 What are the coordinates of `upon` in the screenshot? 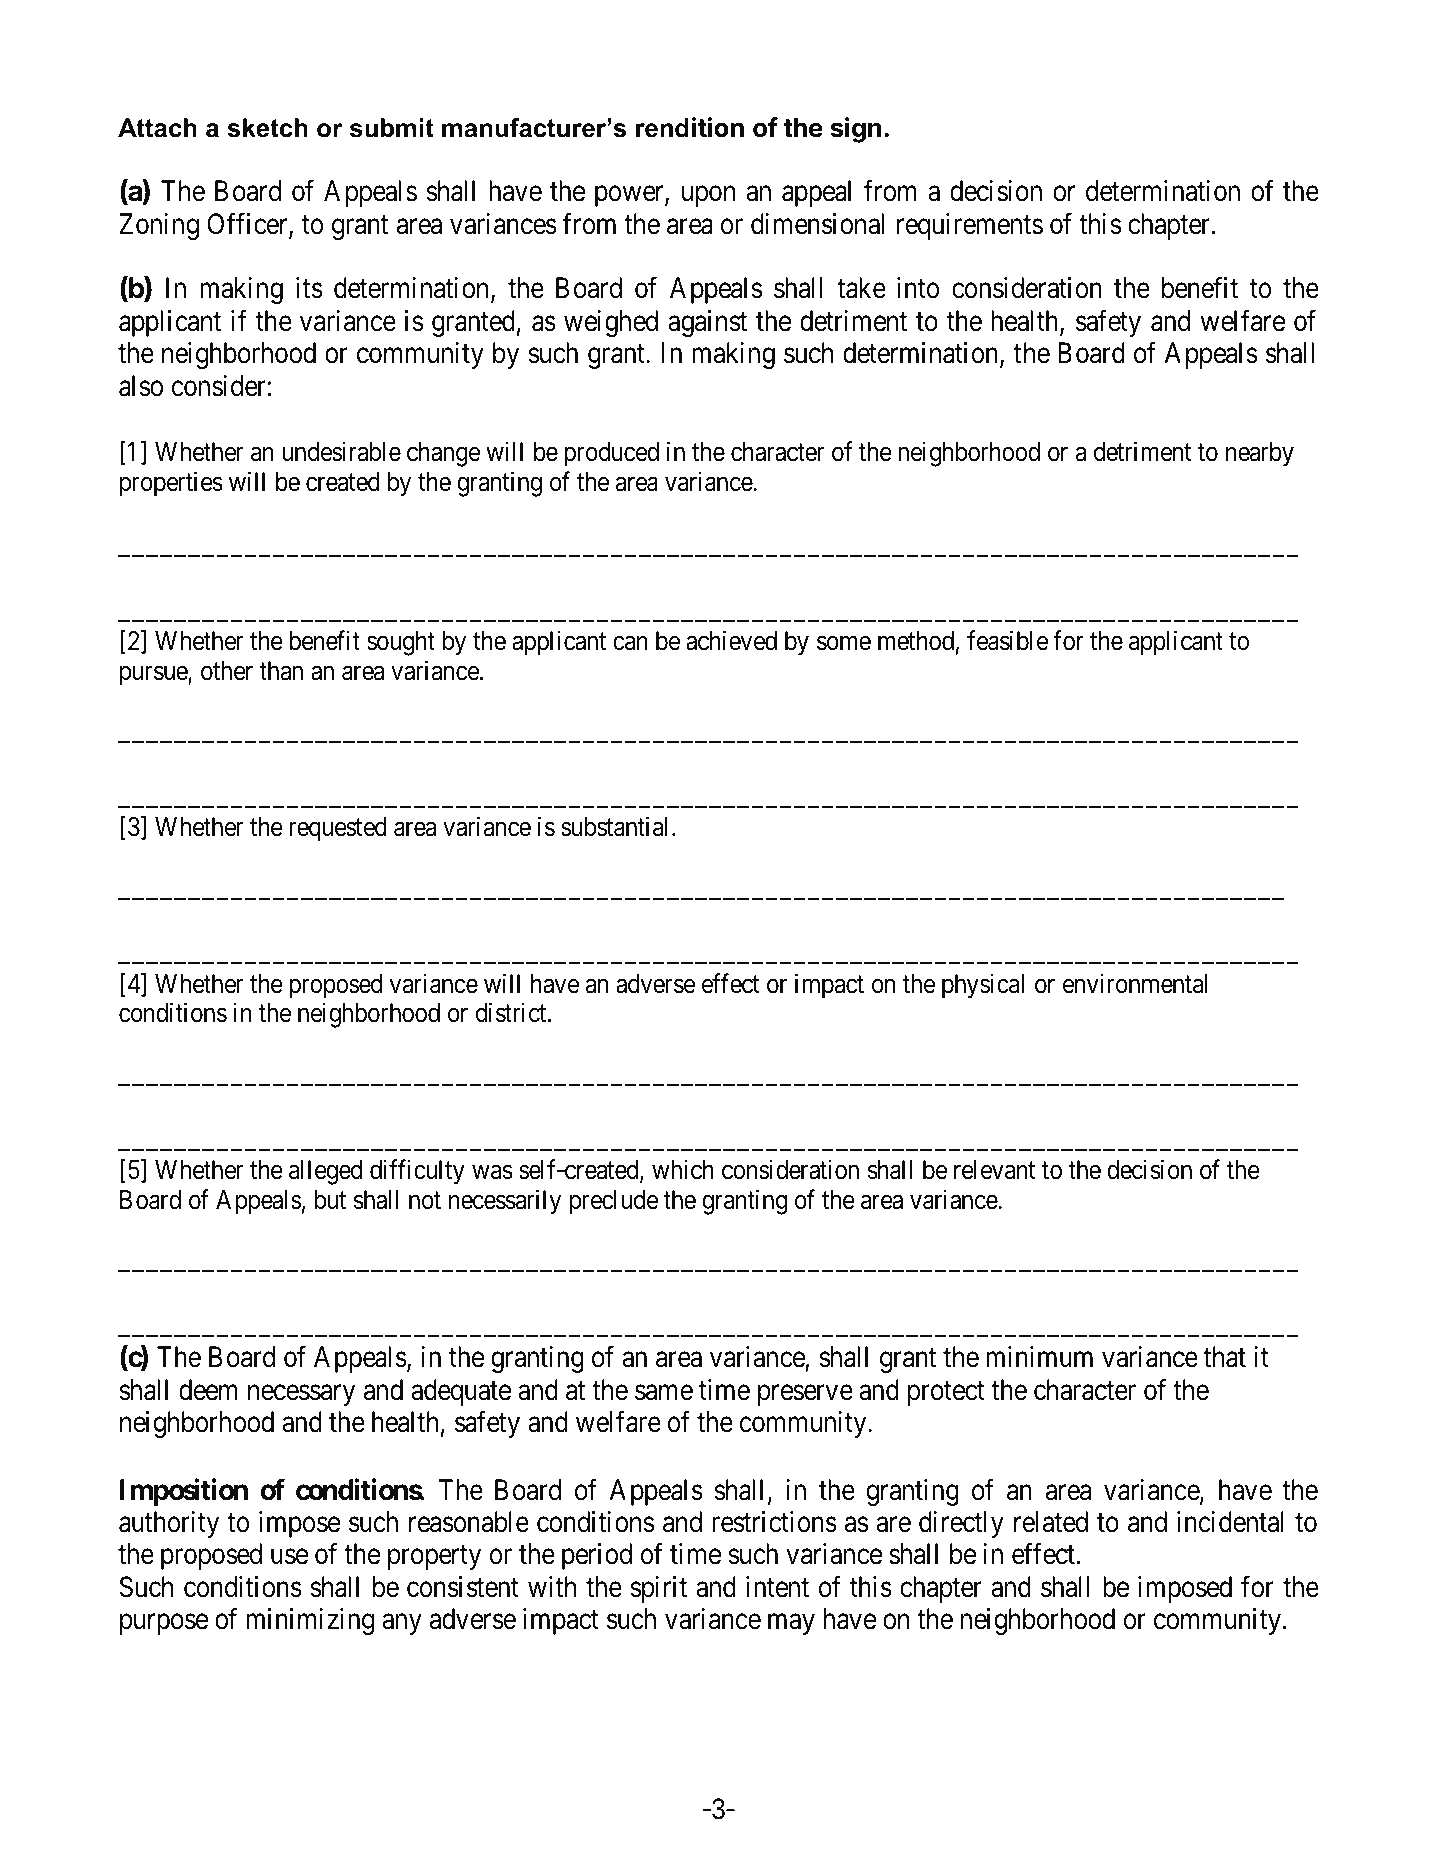 It's located at (708, 196).
